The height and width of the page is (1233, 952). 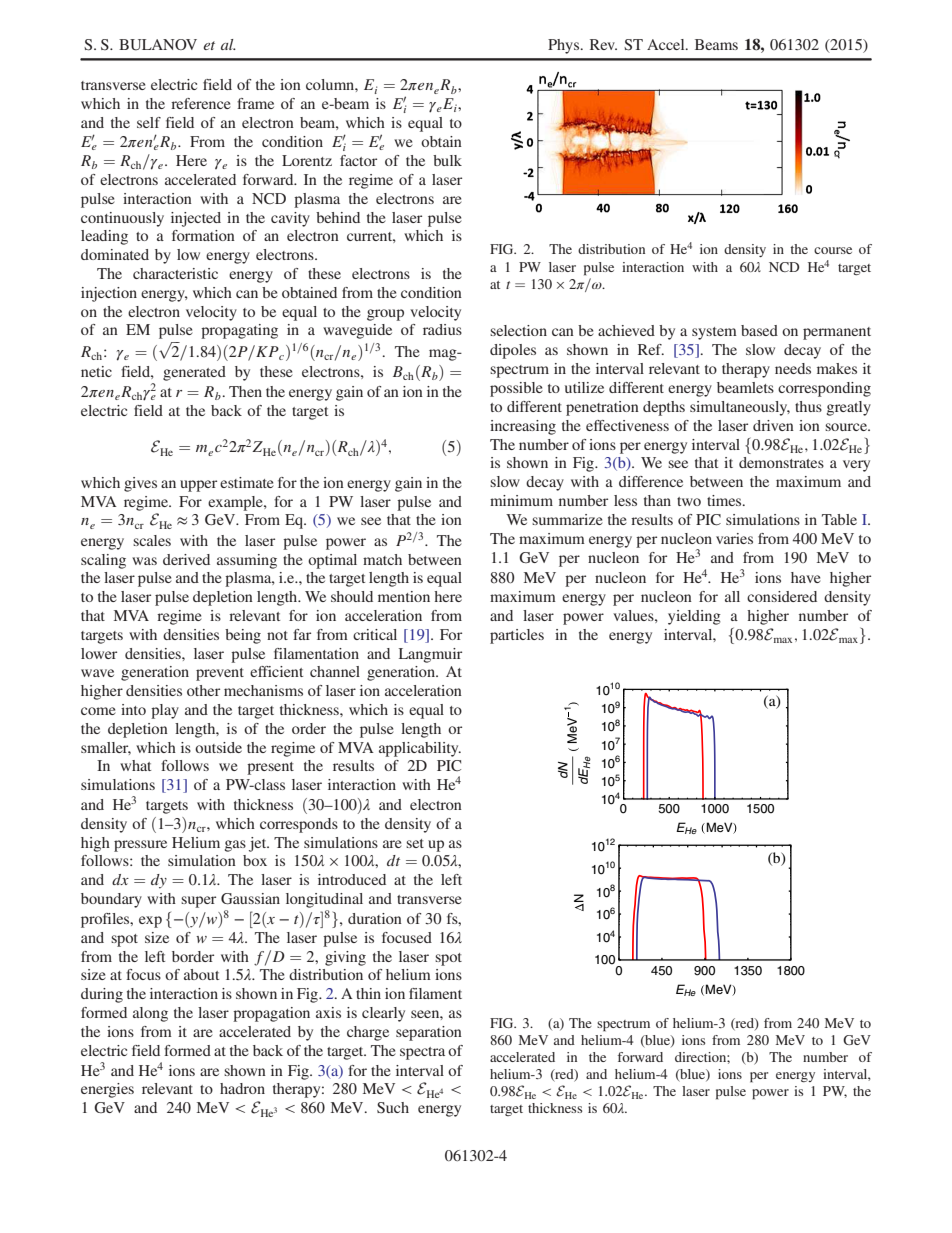 I want to click on driven, so click(x=773, y=425).
